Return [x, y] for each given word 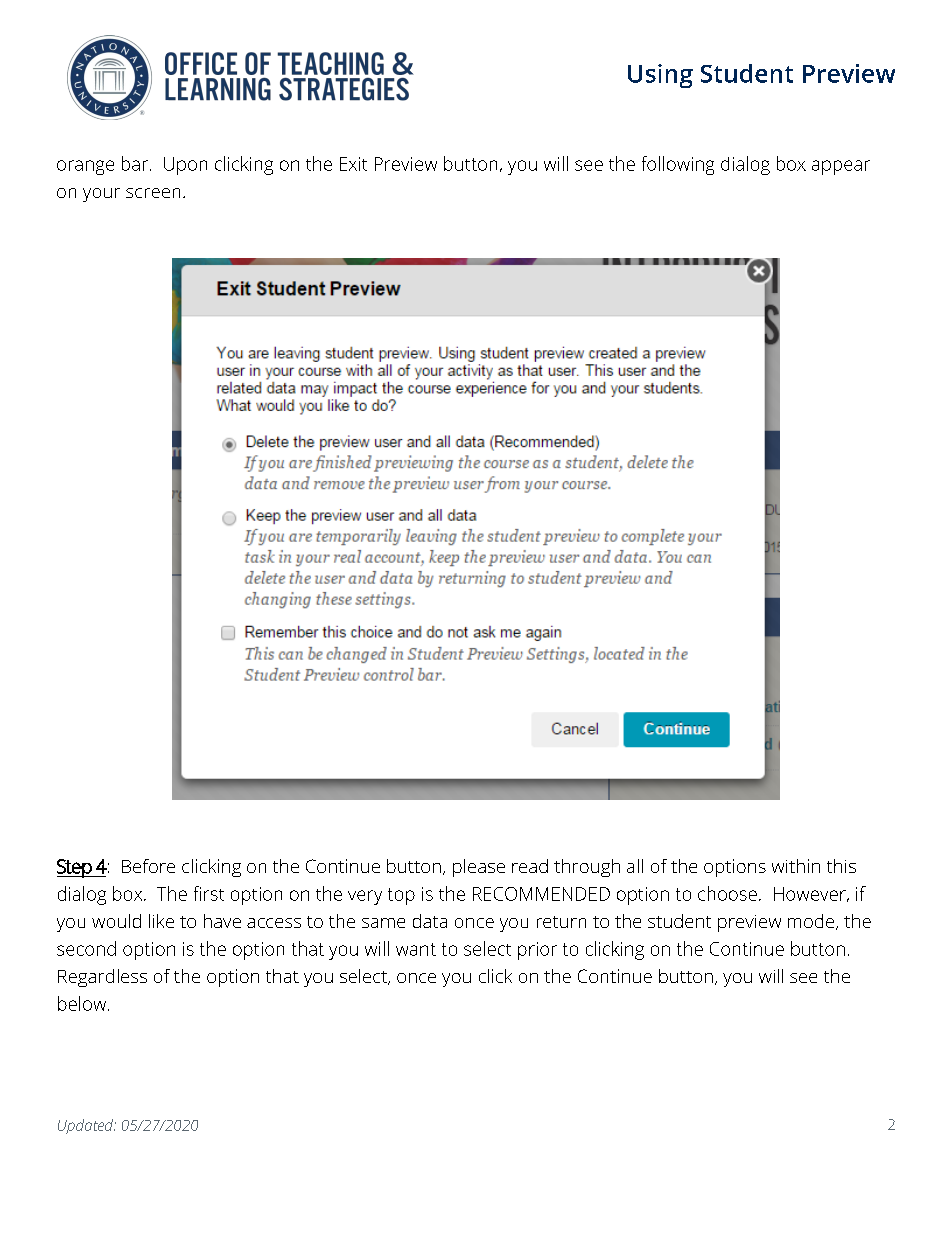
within [796, 866]
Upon [185, 166]
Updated [87, 1126]
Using [660, 76]
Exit [353, 164]
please [479, 868]
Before [148, 866]
